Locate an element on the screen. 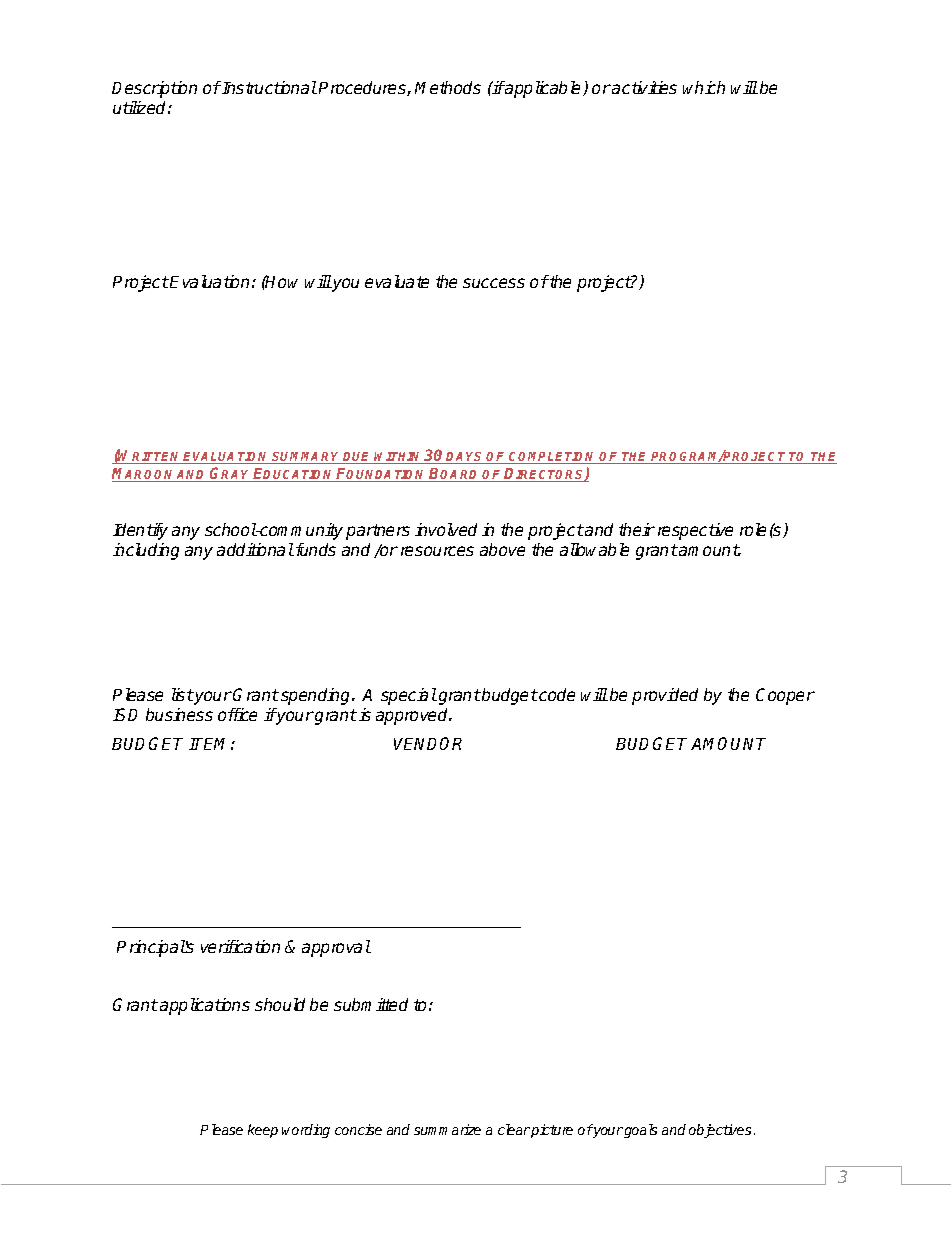 This screenshot has height=1233, width=952. resources is located at coordinates (437, 551).
